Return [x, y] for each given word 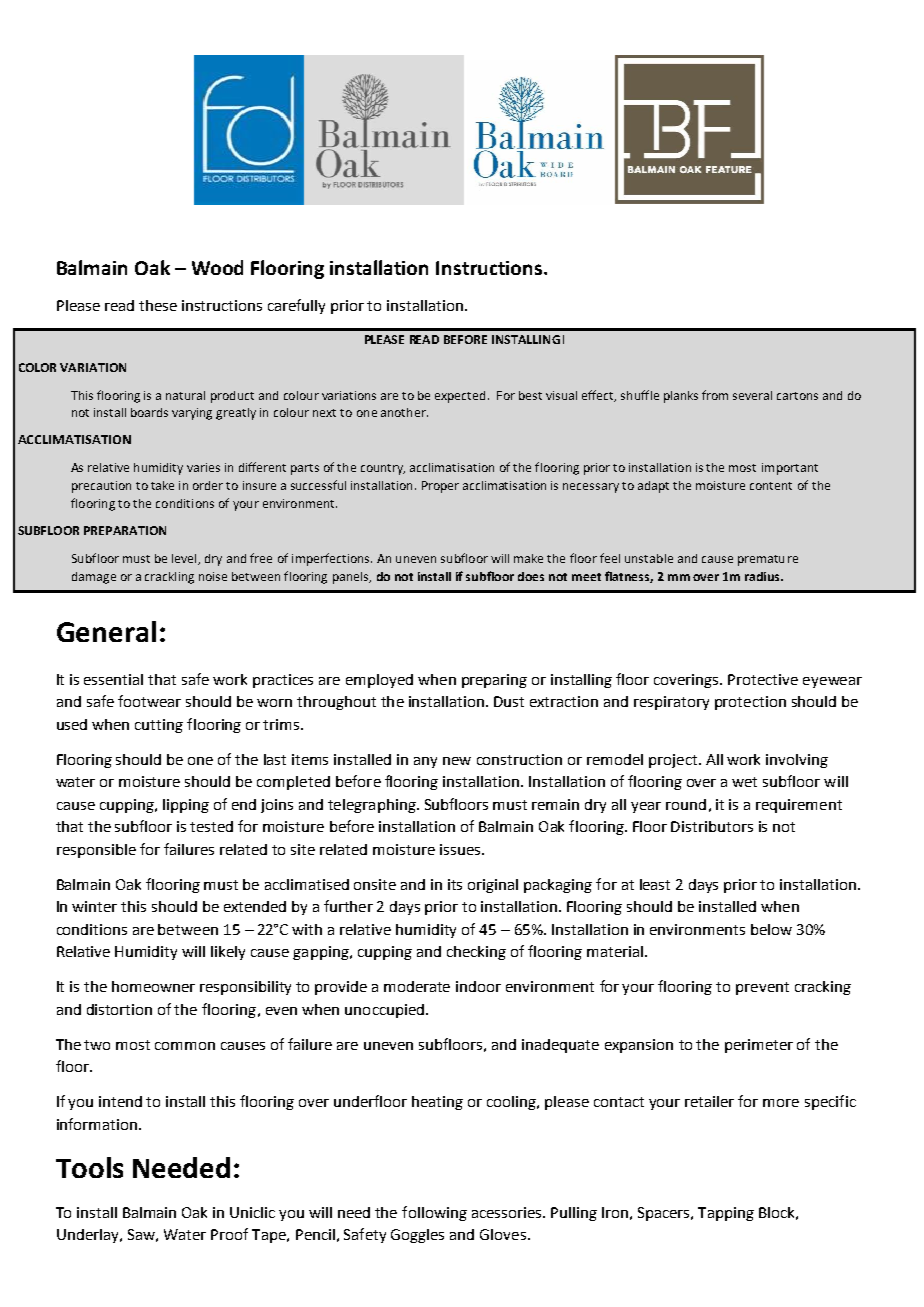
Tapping [726, 1214]
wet [744, 782]
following [434, 1213]
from [715, 395]
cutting [159, 726]
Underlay [89, 1236]
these [158, 305]
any [425, 762]
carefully [296, 306]
